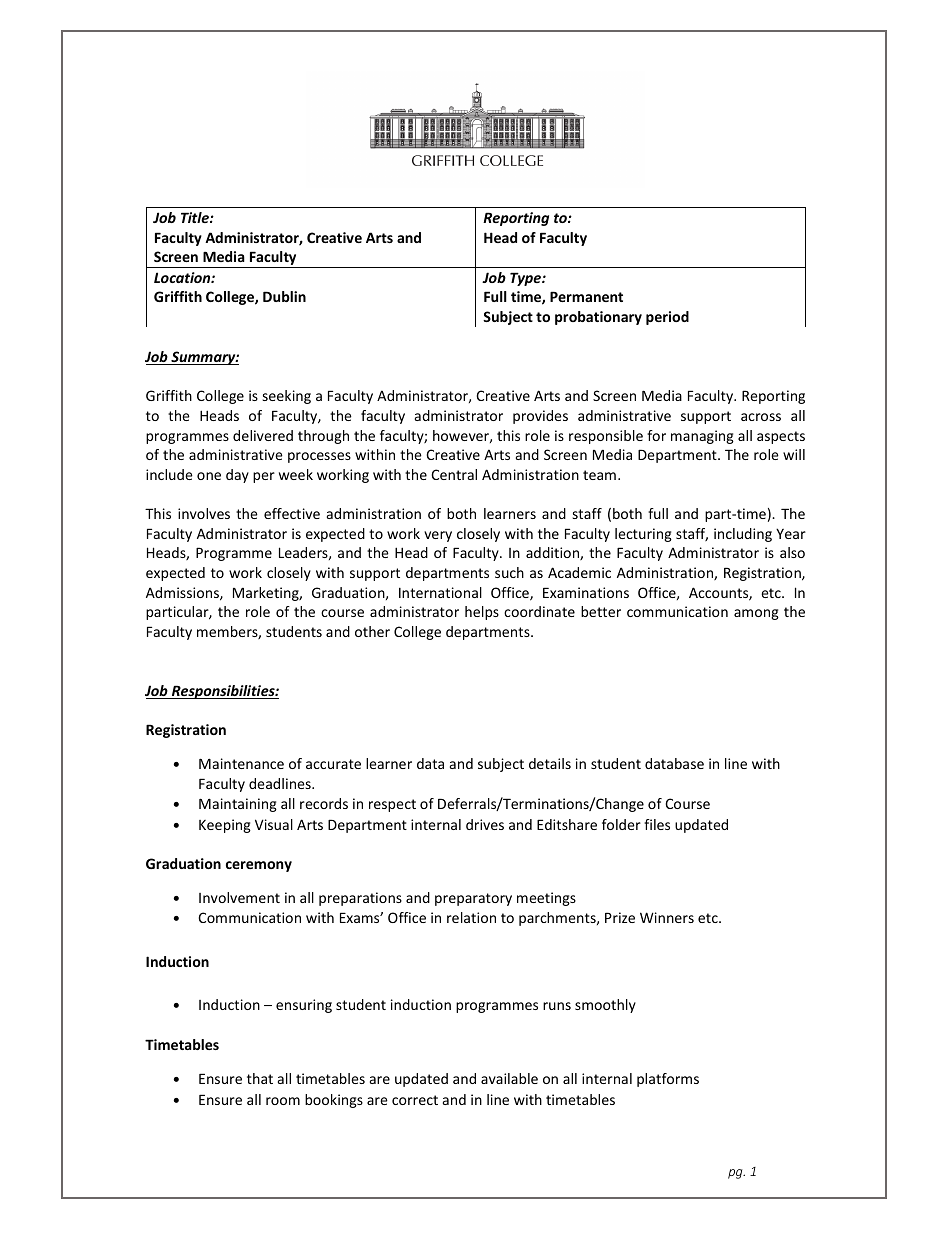  Describe the element at coordinates (657, 824) in the screenshot. I see `files` at that location.
